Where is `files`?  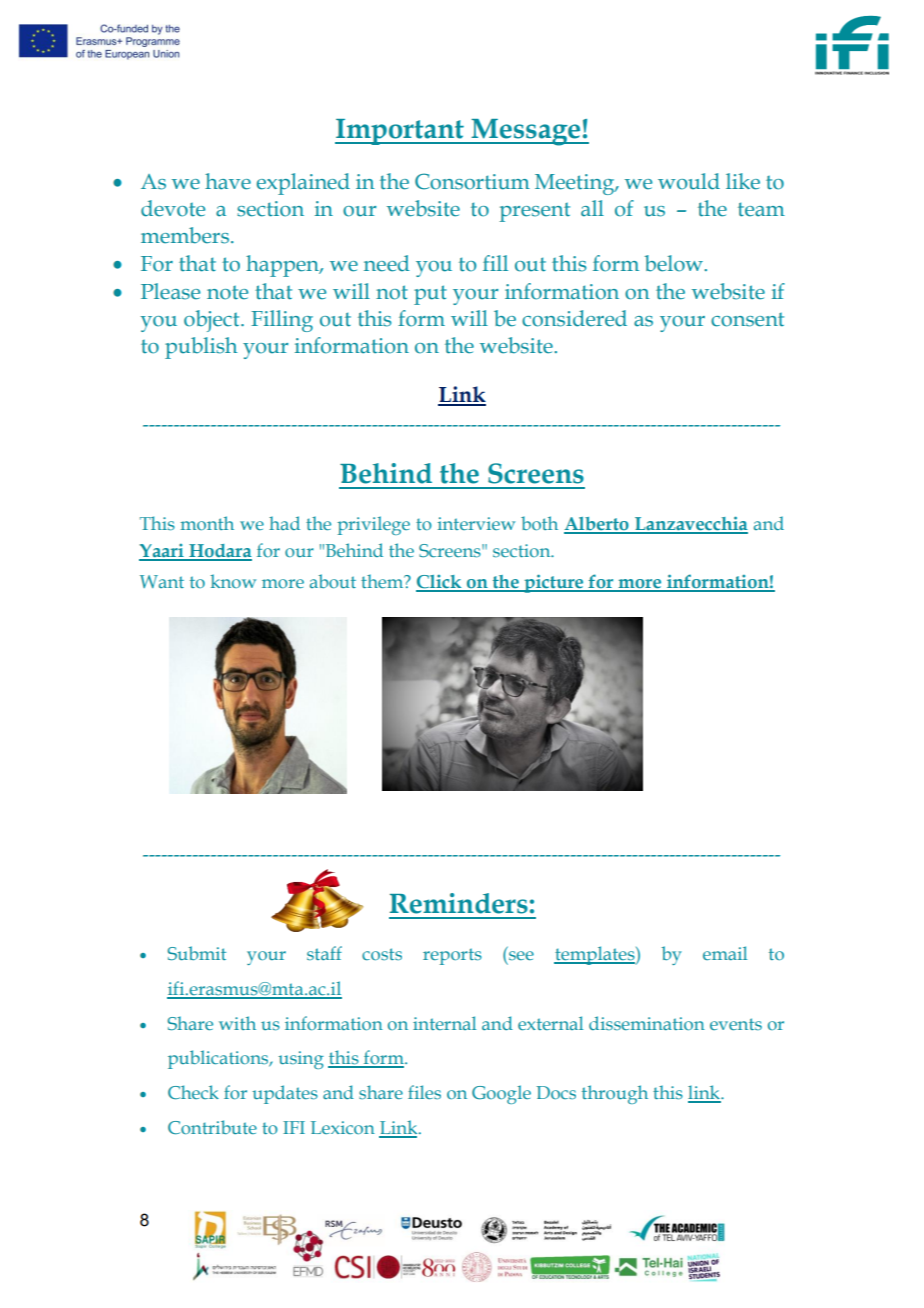
files is located at coordinates (424, 1092).
